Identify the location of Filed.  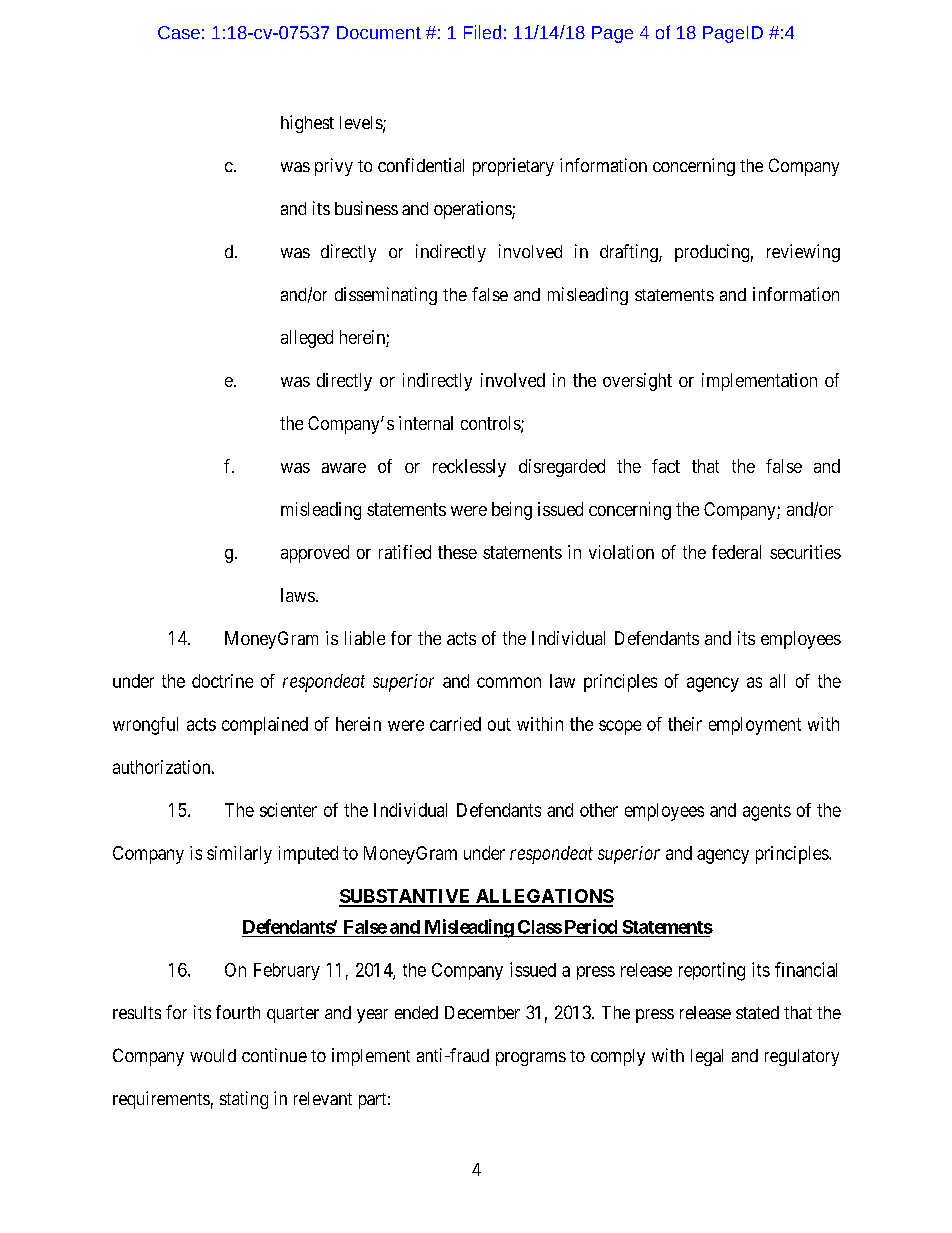
(482, 32).
